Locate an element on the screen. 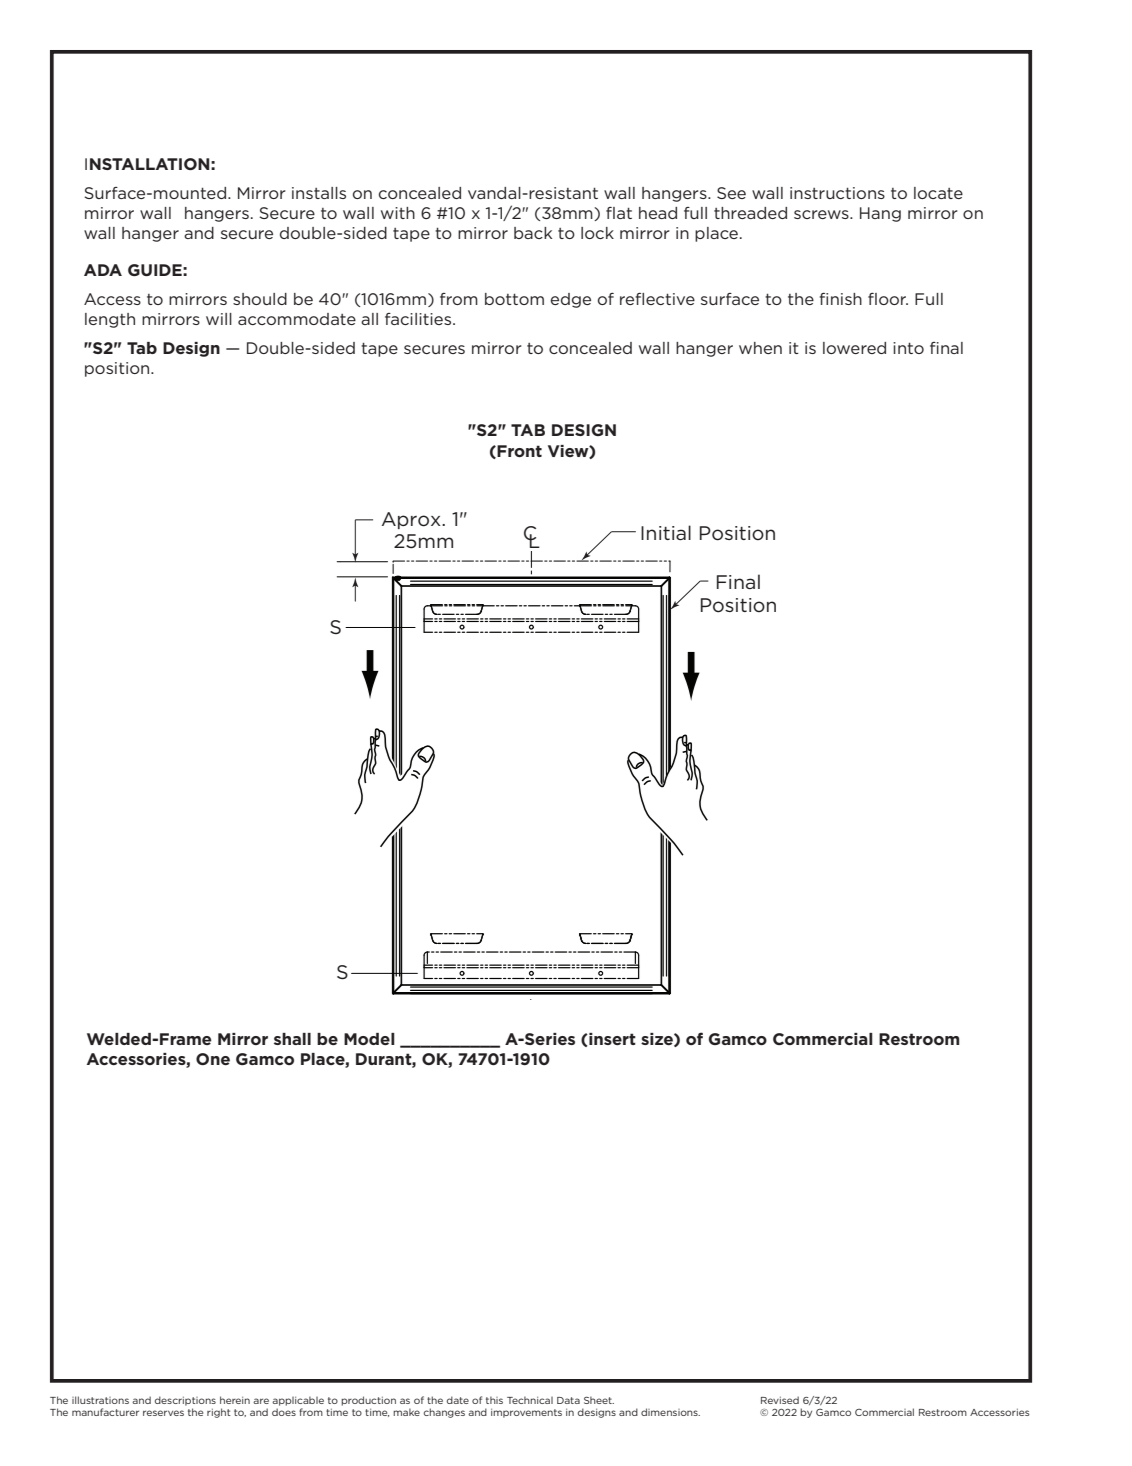  should is located at coordinates (260, 299).
